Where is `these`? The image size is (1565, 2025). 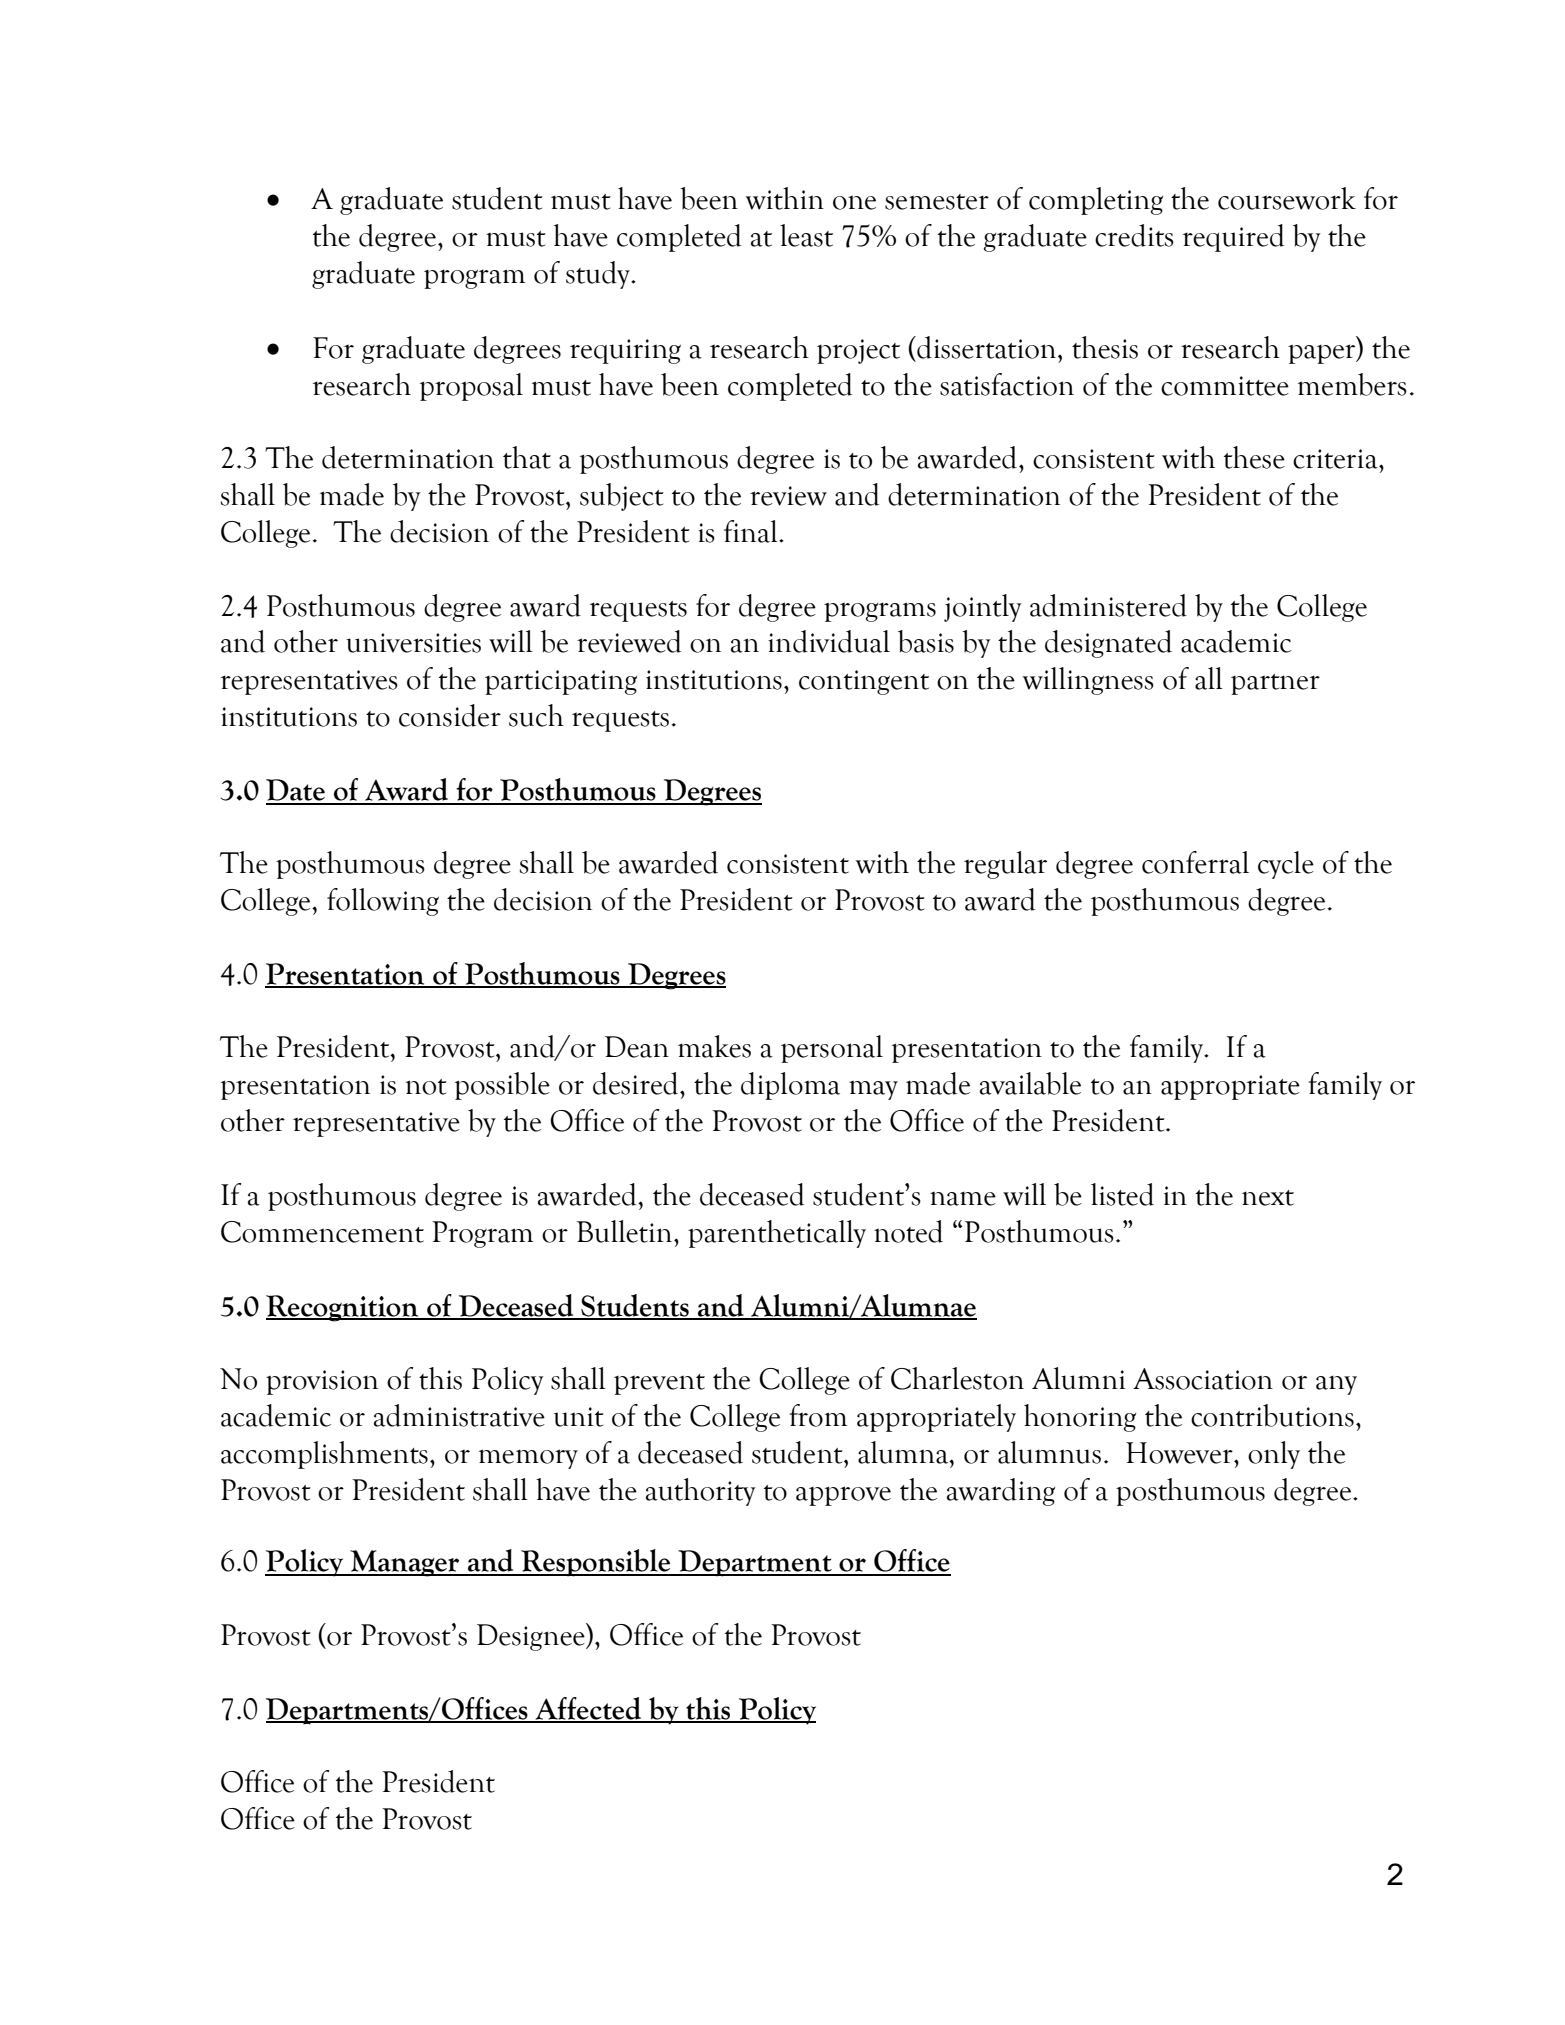
these is located at coordinates (1254, 457).
